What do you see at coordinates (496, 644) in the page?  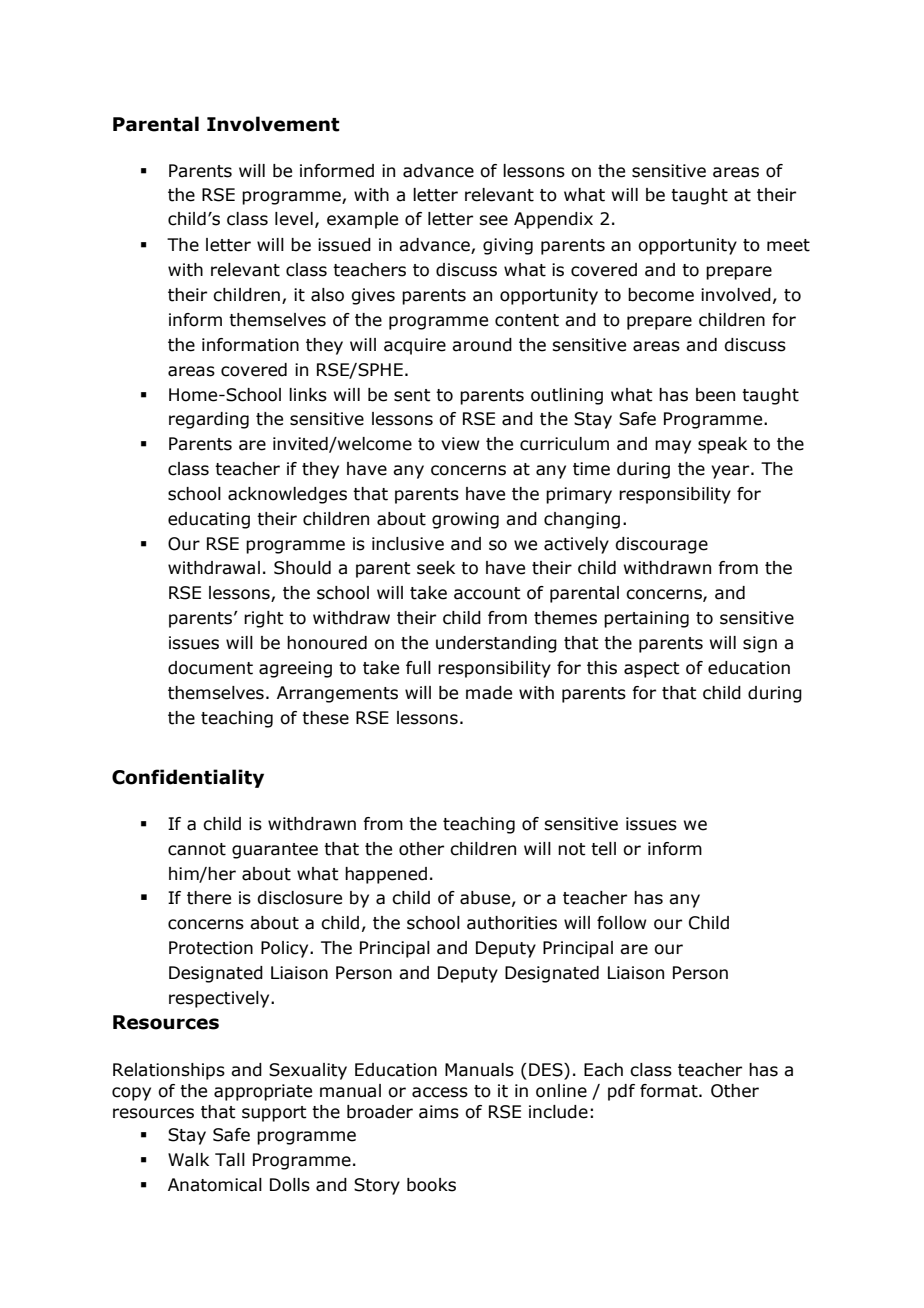 I see `understanding` at bounding box center [496, 644].
